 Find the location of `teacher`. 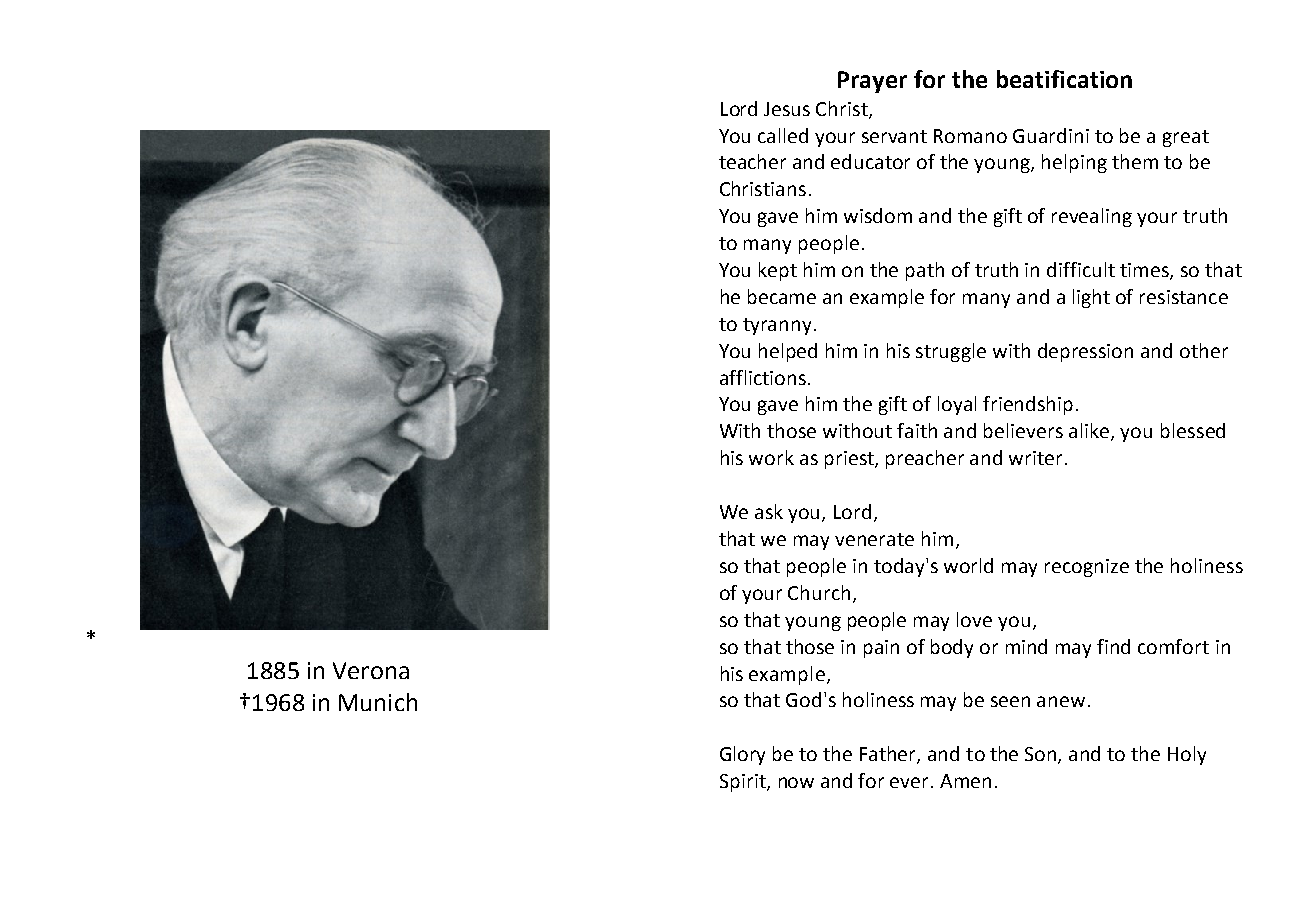

teacher is located at coordinates (752, 161).
